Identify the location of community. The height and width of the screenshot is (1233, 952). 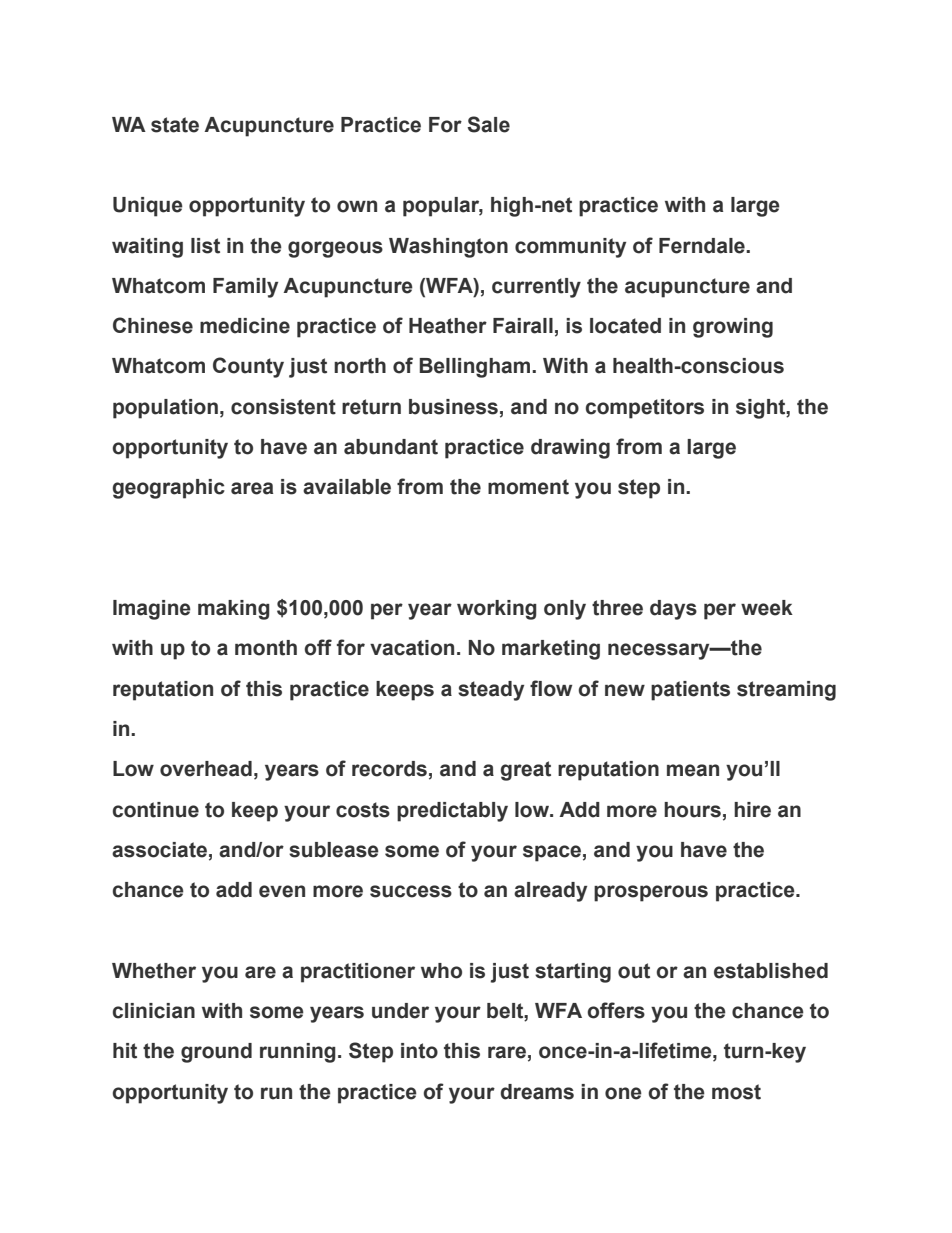
(570, 248).
